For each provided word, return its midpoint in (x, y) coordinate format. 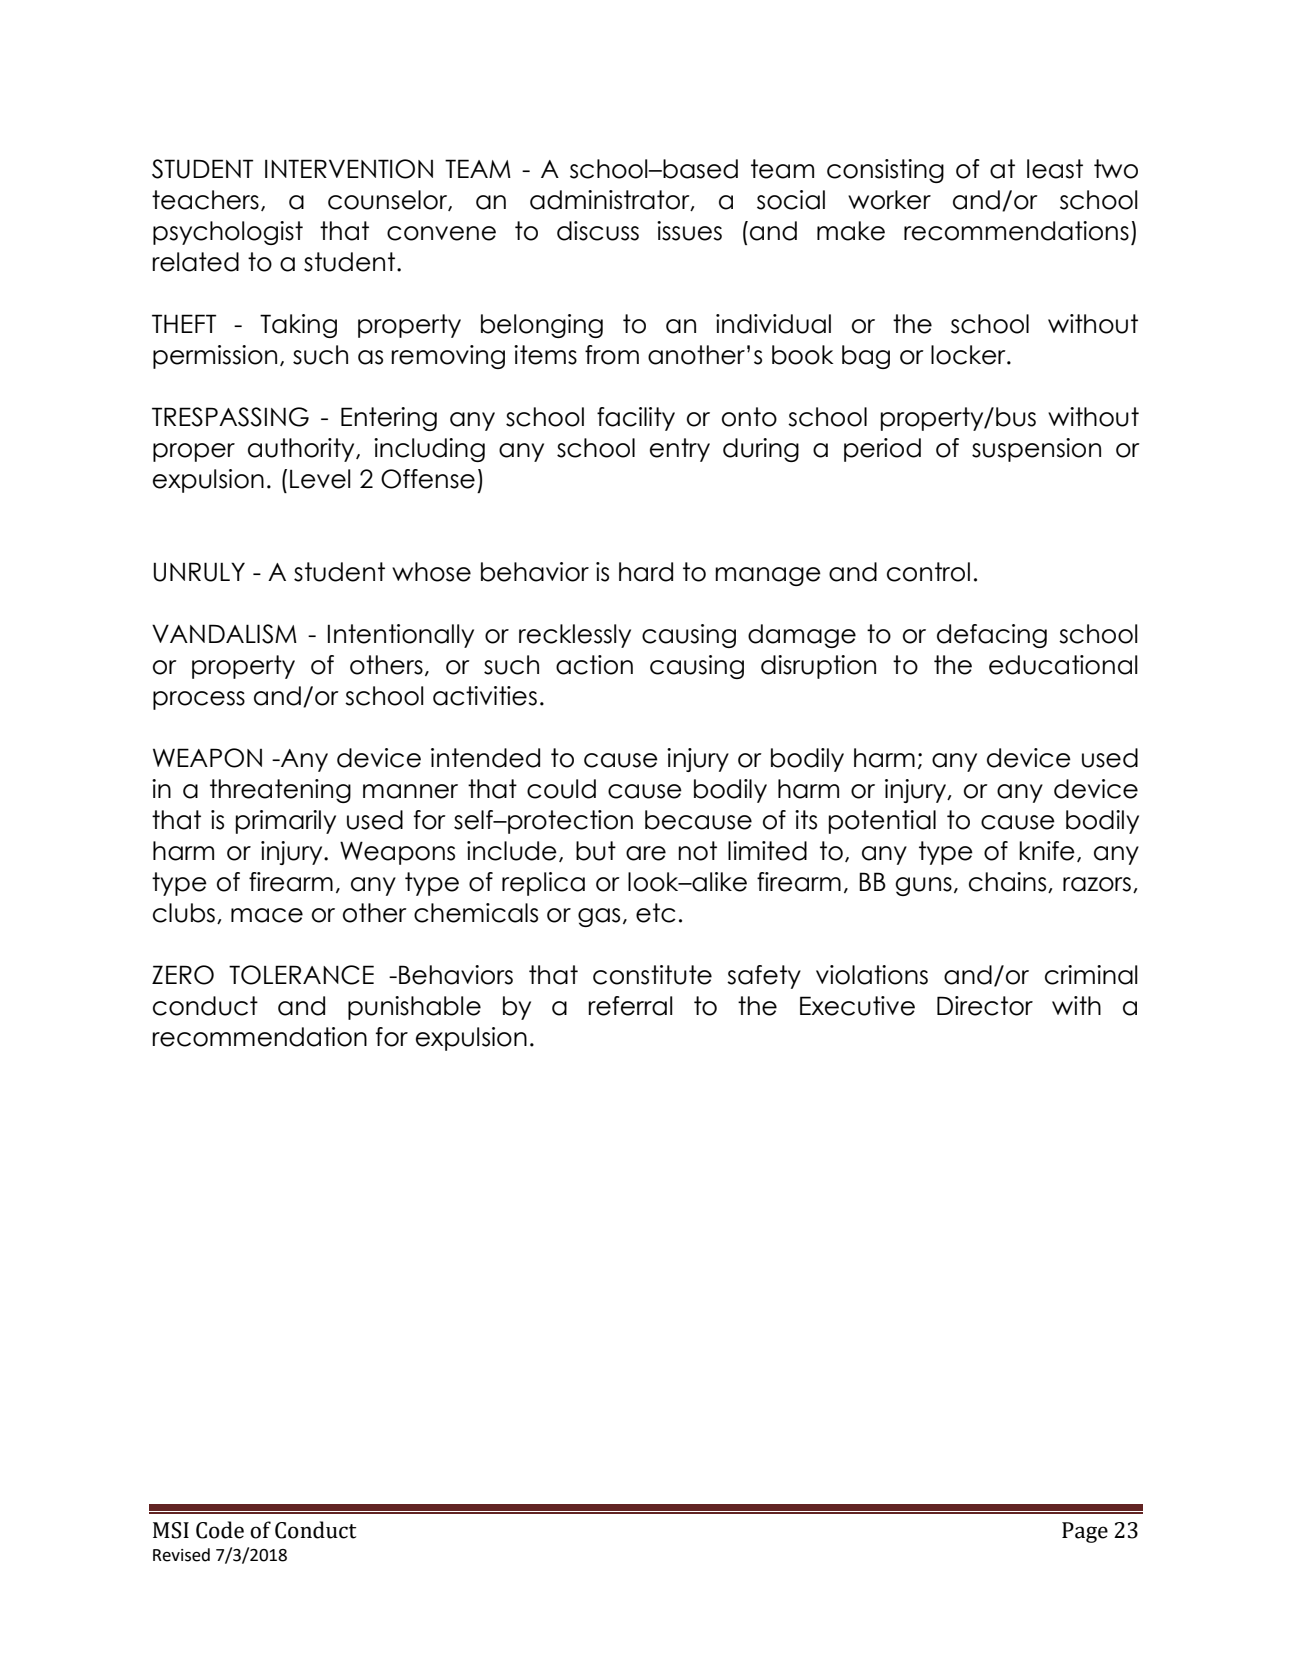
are (646, 853)
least (1055, 169)
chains (1009, 882)
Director (985, 1006)
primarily (286, 822)
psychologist (228, 233)
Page (1085, 1532)
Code (220, 1530)
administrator (611, 200)
